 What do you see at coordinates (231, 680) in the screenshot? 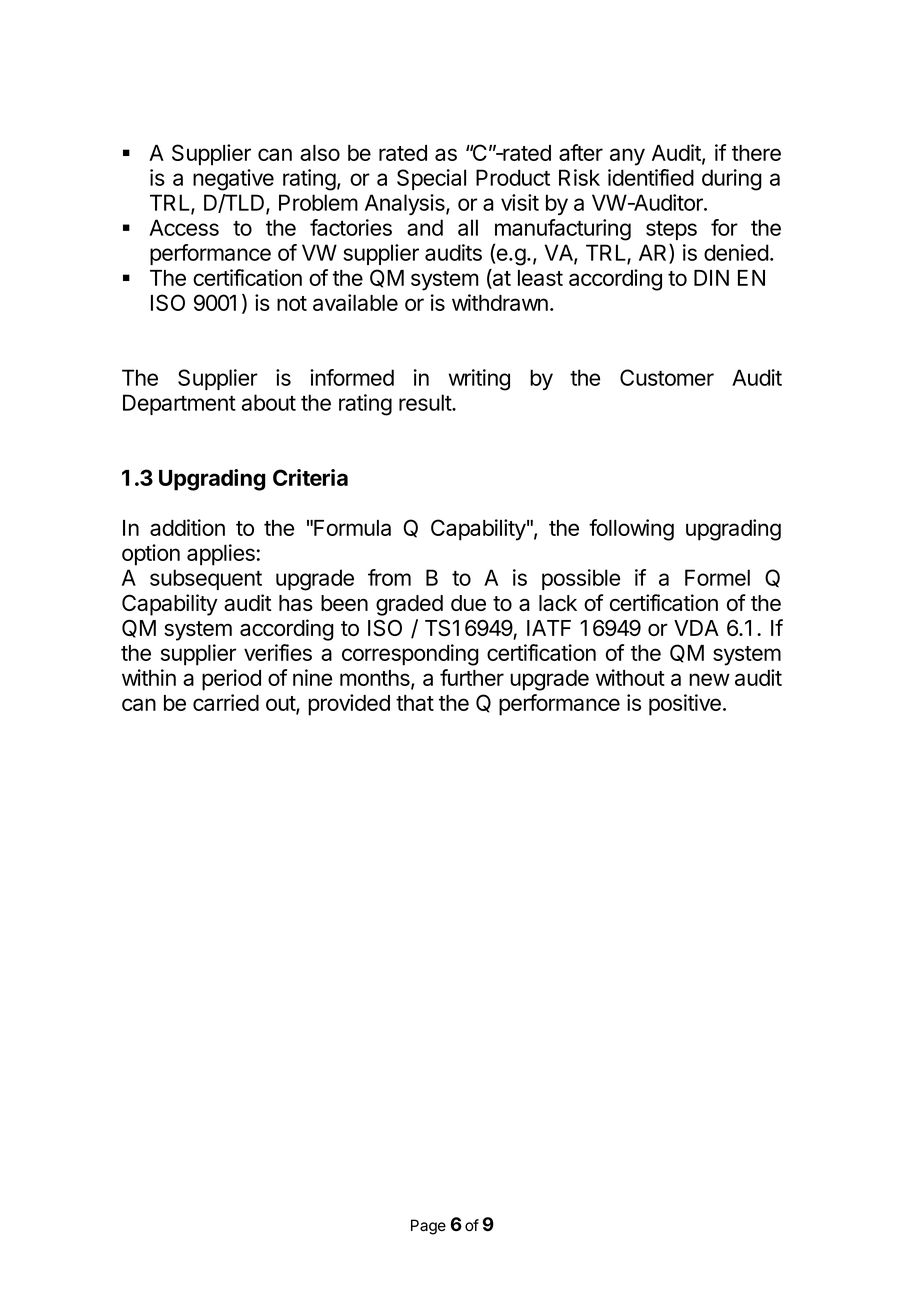
I see `period` at bounding box center [231, 680].
